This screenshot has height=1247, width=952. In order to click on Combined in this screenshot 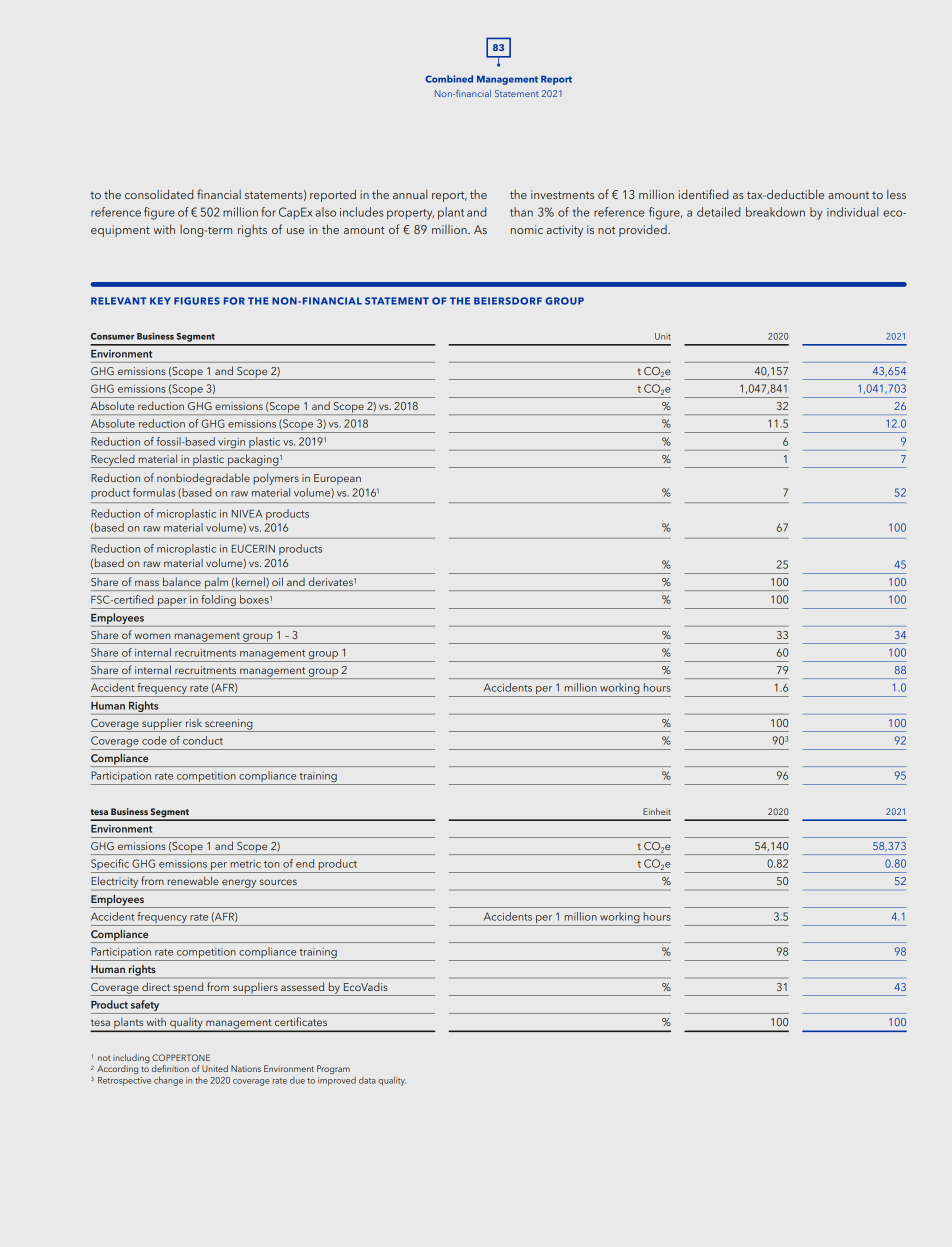, I will do `click(449, 79)`.
